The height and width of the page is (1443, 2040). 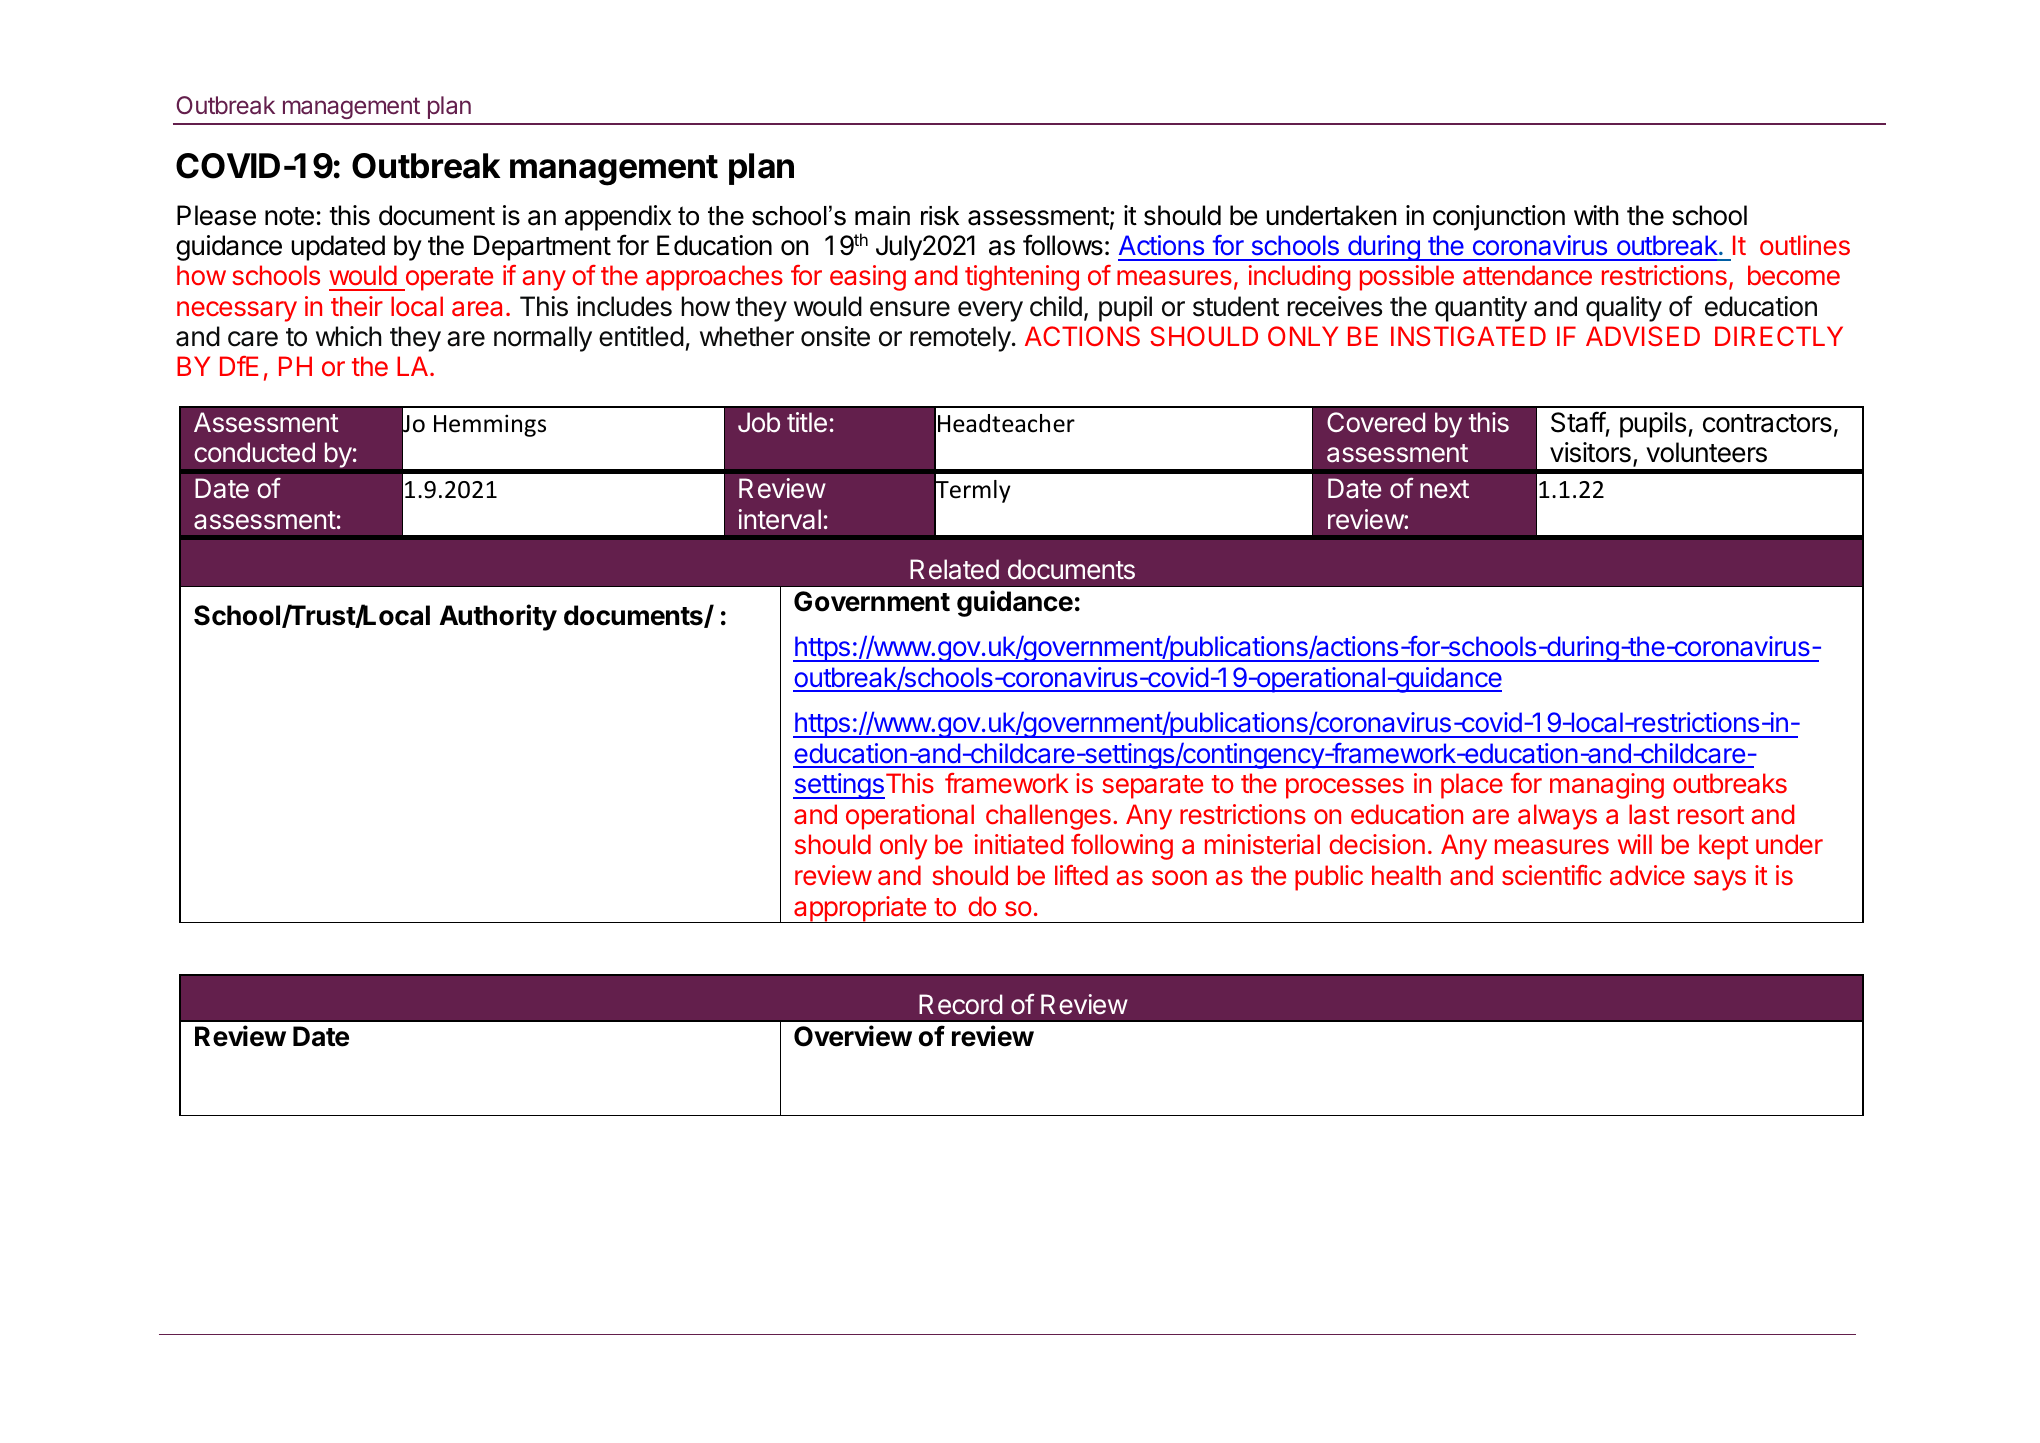 What do you see at coordinates (1720, 880) in the page?
I see `says` at bounding box center [1720, 880].
